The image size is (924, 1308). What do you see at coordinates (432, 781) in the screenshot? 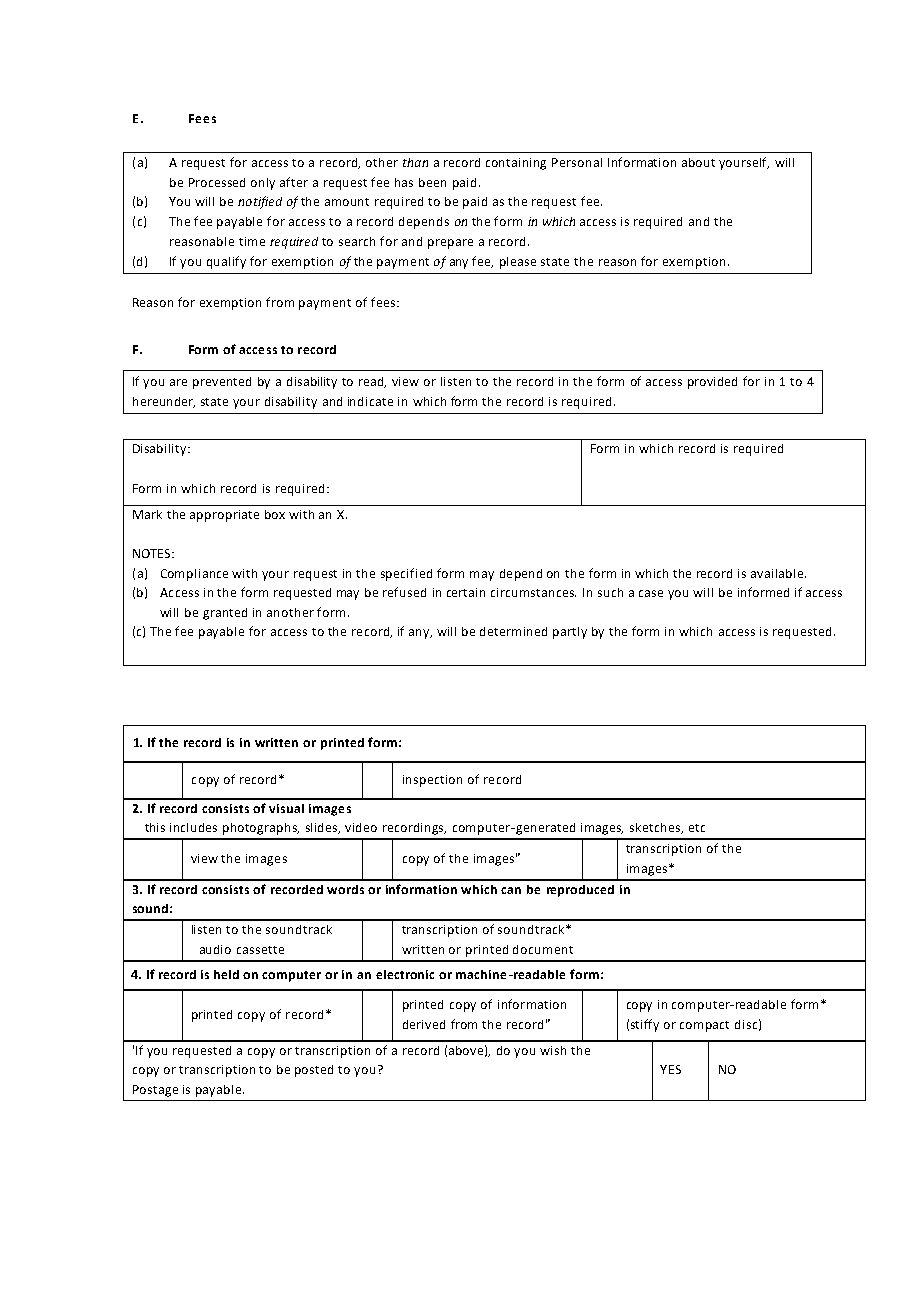
I see `inspection` at bounding box center [432, 781].
